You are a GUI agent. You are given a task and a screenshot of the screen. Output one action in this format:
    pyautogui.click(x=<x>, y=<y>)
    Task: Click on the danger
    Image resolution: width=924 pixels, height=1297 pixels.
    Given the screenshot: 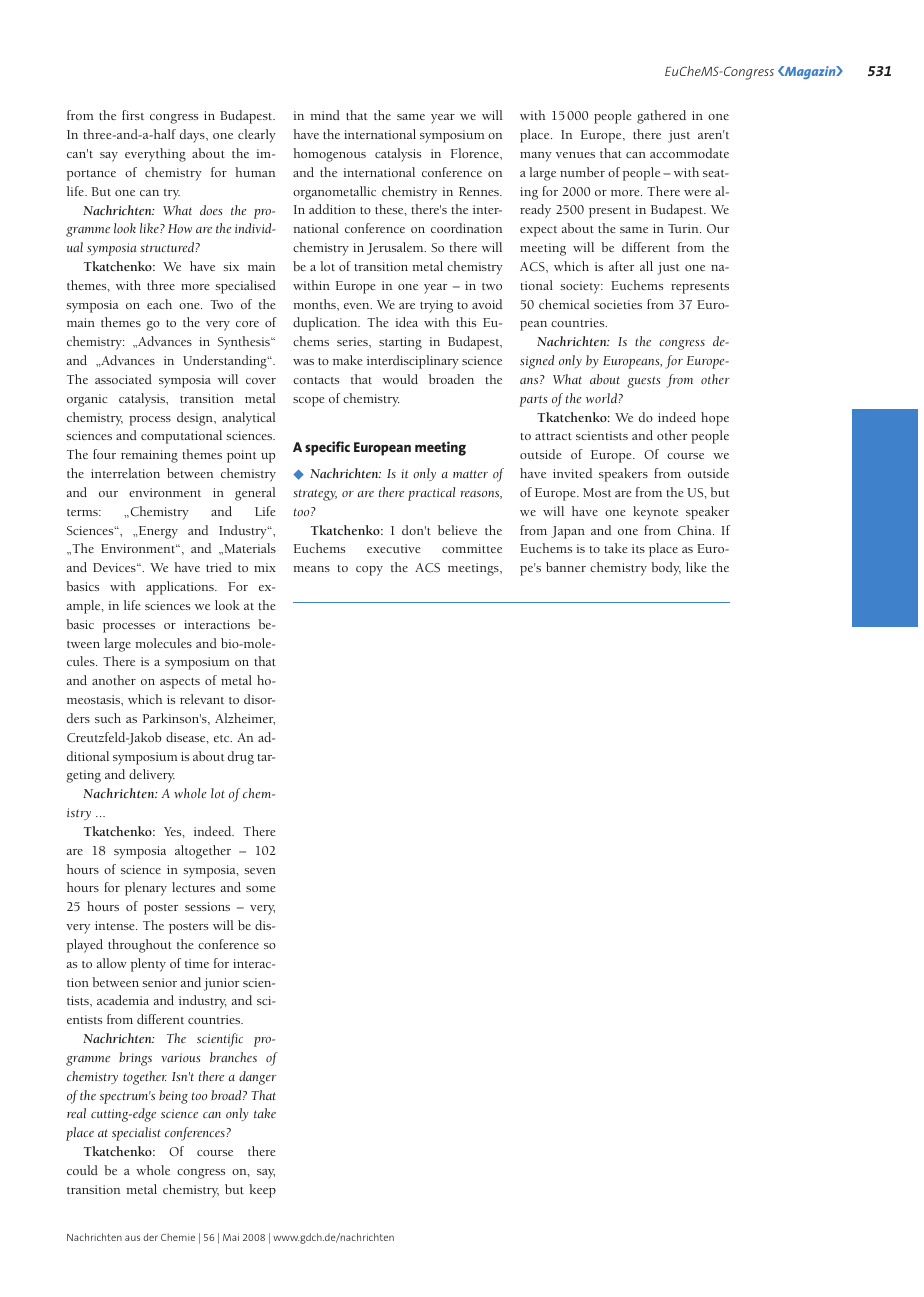 What is the action you would take?
    pyautogui.click(x=257, y=1078)
